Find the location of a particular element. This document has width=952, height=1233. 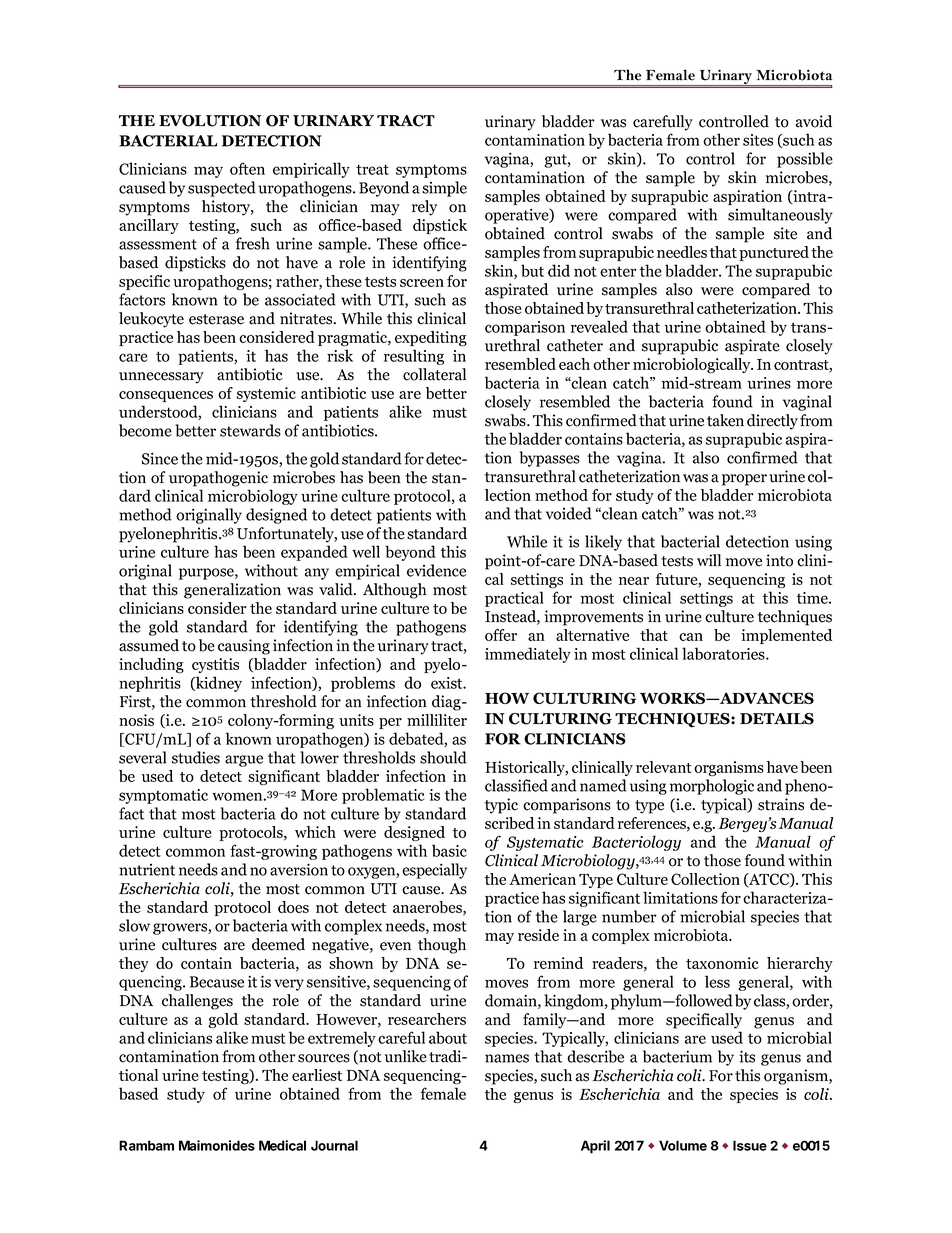

possible is located at coordinates (805, 160).
